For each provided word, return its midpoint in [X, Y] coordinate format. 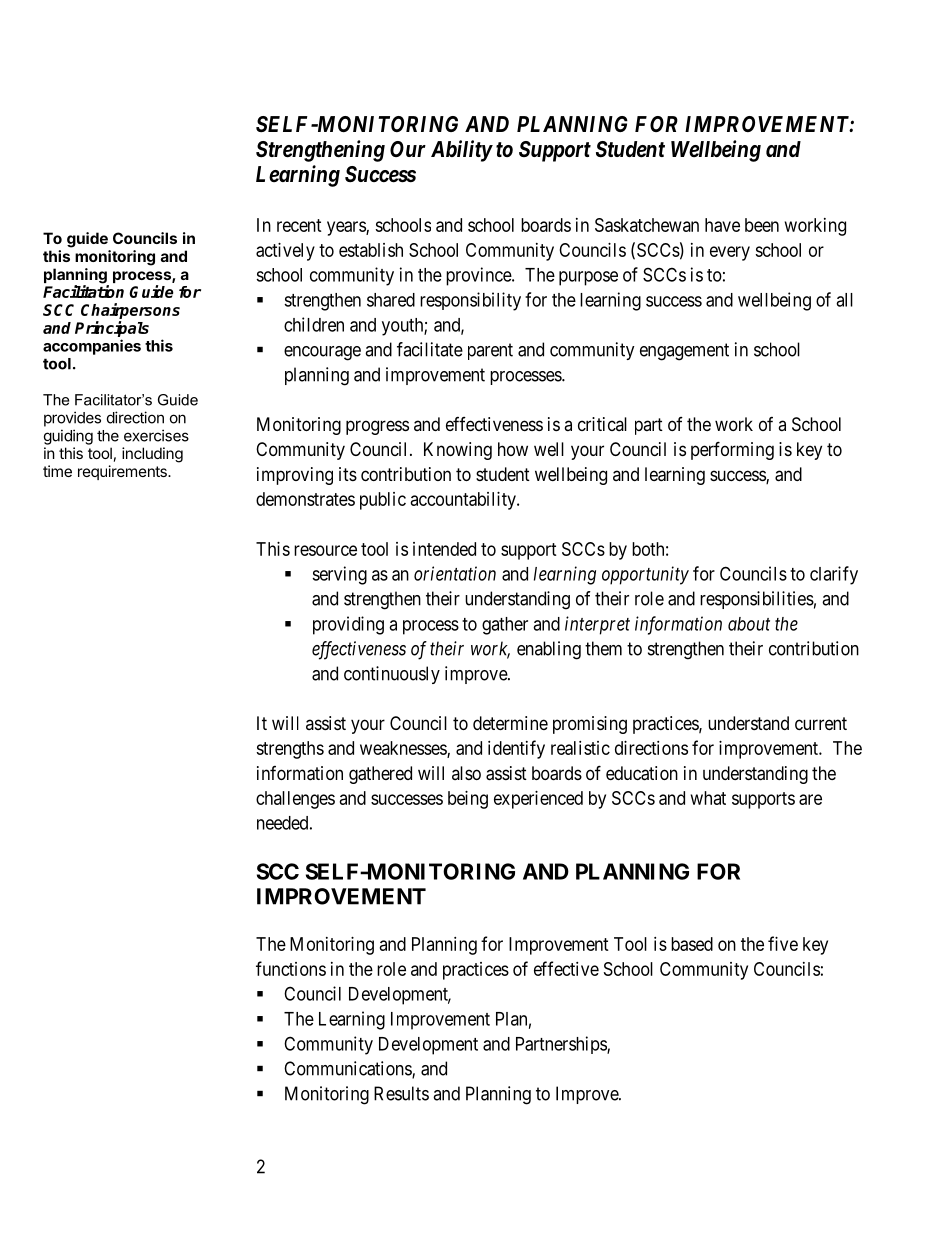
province [479, 276]
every [730, 253]
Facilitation [83, 291]
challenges [295, 800]
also [466, 773]
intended [444, 549]
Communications [348, 1069]
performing [732, 450]
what [708, 798]
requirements [123, 472]
